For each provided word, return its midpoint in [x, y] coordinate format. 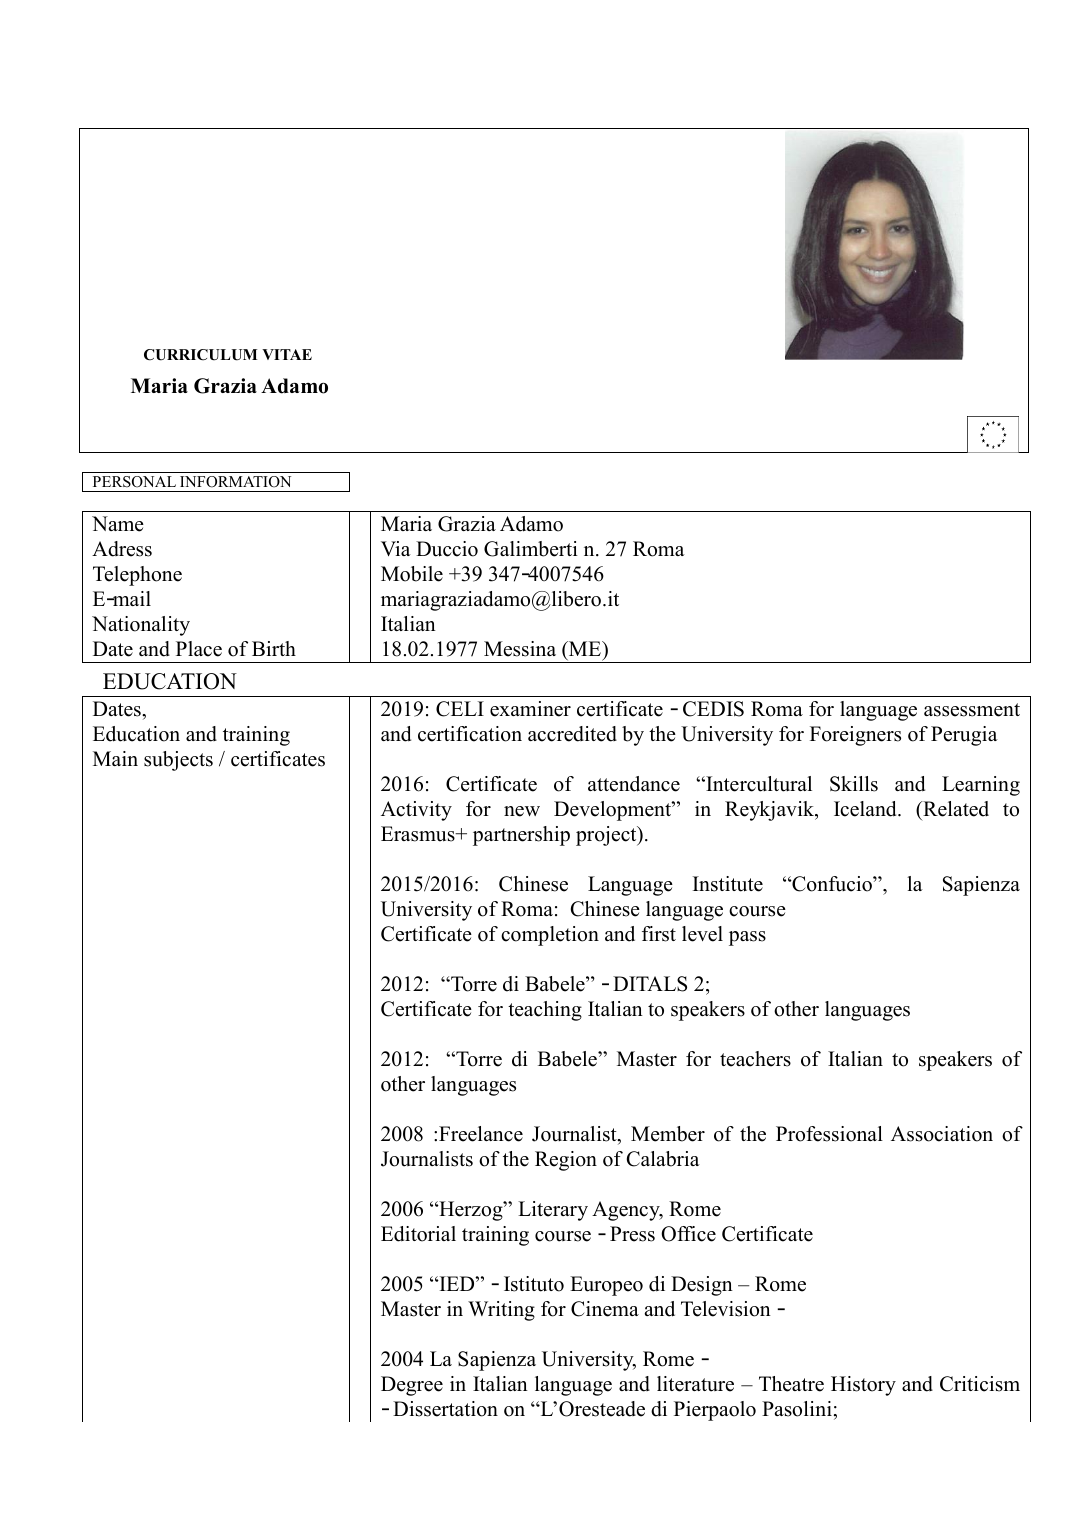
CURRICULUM [200, 355]
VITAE [287, 354]
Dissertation [445, 1409]
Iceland [866, 809]
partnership [521, 836]
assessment [972, 710]
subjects [178, 761]
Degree [412, 1386]
